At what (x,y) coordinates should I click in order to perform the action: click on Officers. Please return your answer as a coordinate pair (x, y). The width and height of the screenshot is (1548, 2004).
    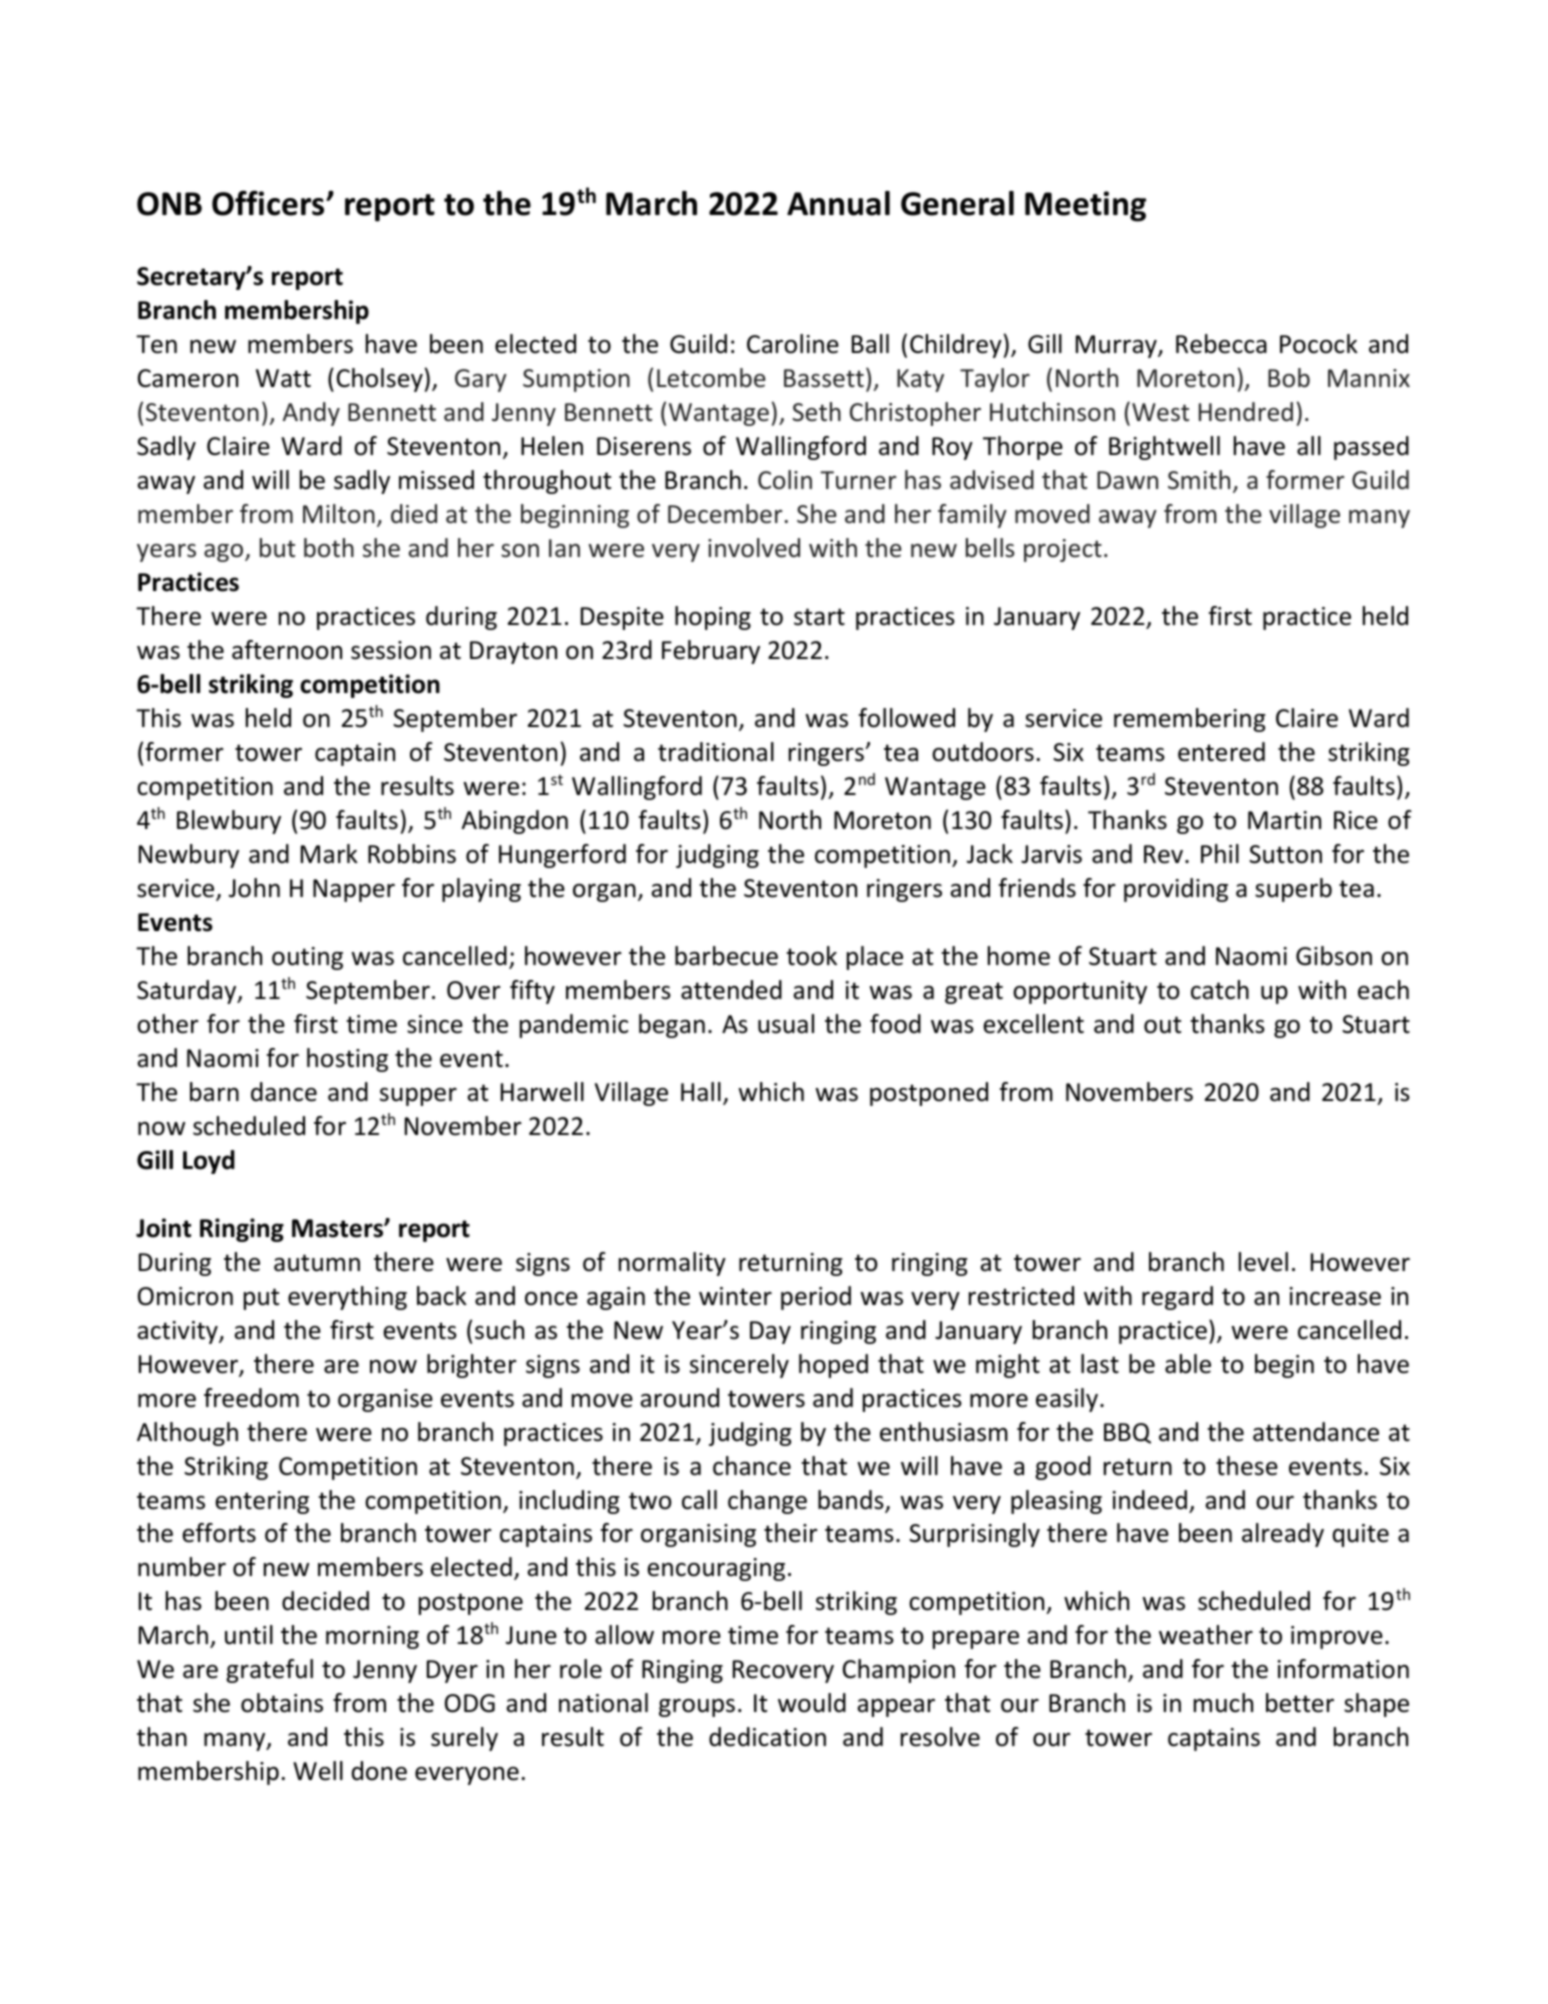
    Looking at the image, I should click on (269, 203).
